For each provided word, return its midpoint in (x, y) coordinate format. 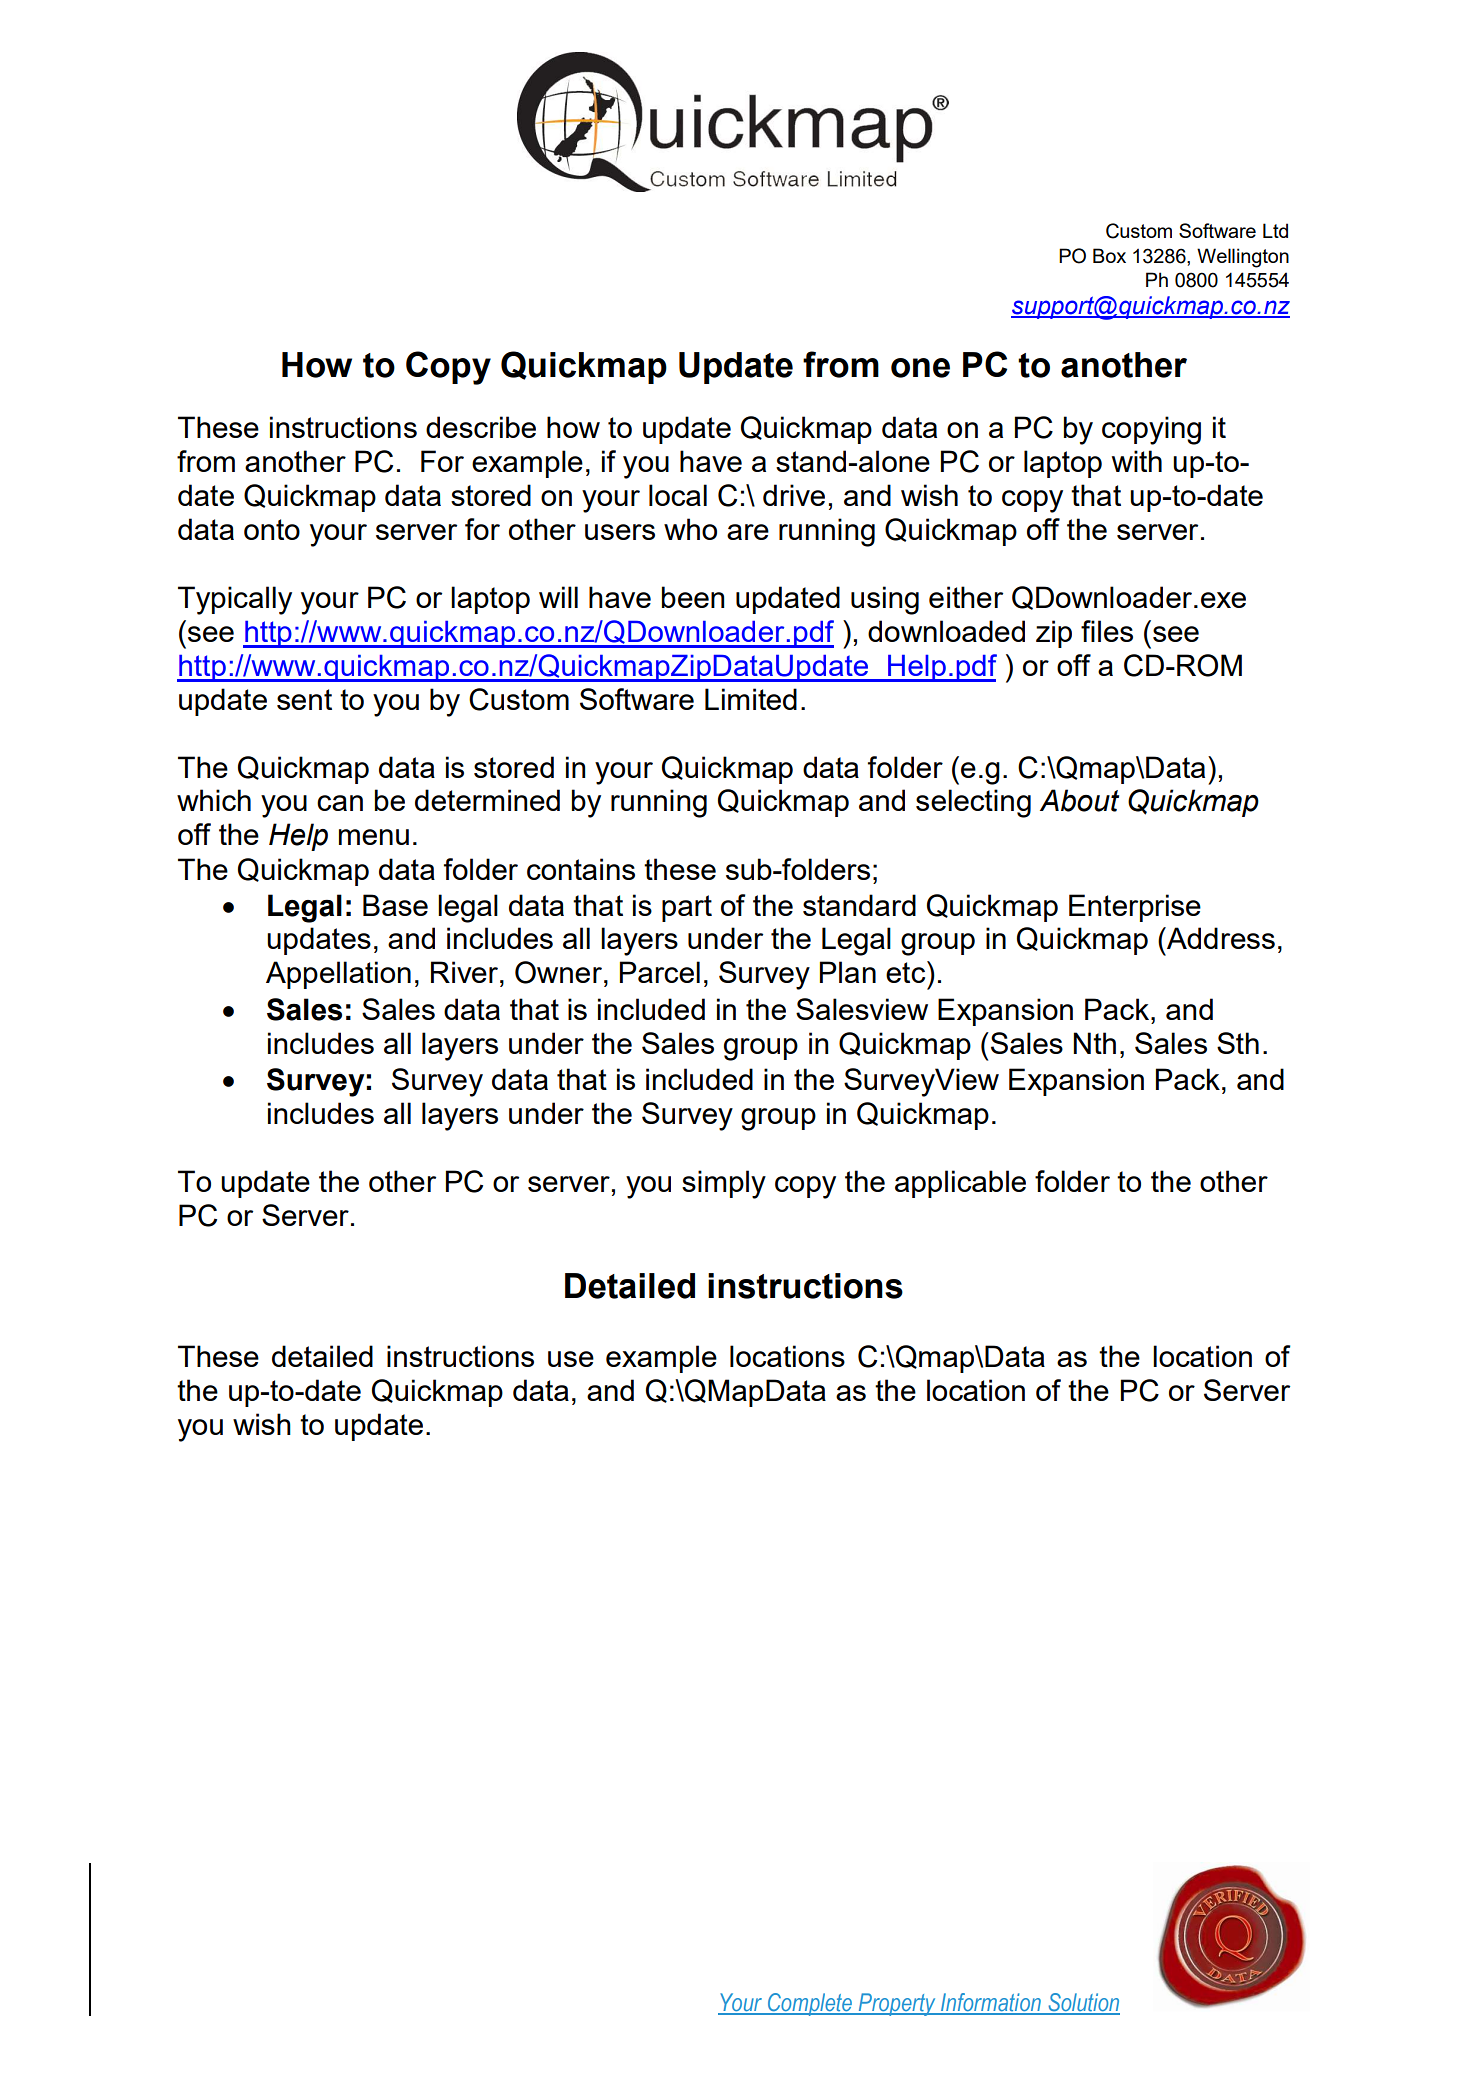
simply (724, 1184)
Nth (1094, 1043)
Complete (809, 2004)
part (687, 908)
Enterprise (1135, 908)
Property (897, 2004)
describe (481, 427)
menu (374, 837)
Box (1109, 255)
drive (794, 495)
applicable (960, 1184)
